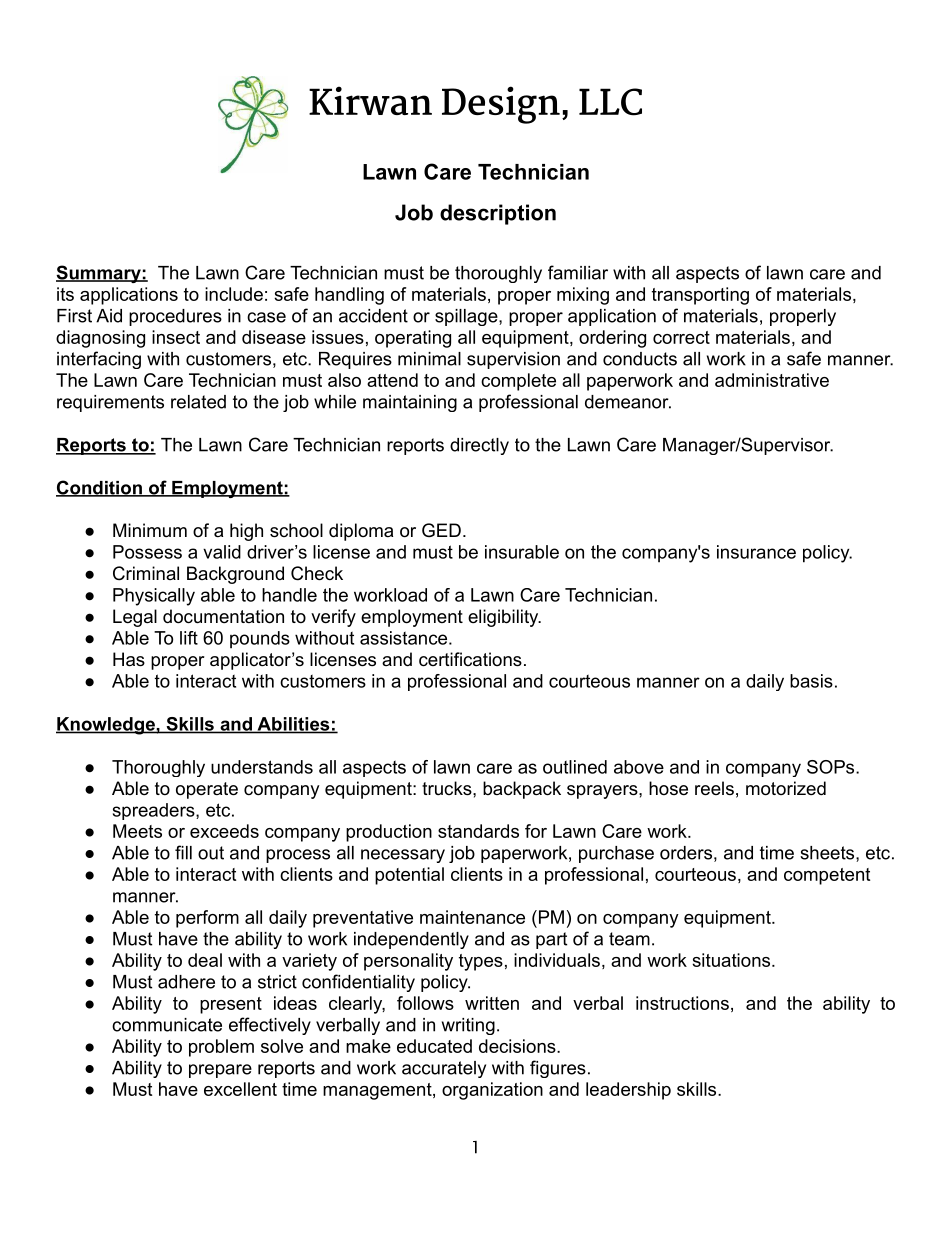 This screenshot has width=952, height=1233. What do you see at coordinates (756, 552) in the screenshot?
I see `insurance` at bounding box center [756, 552].
